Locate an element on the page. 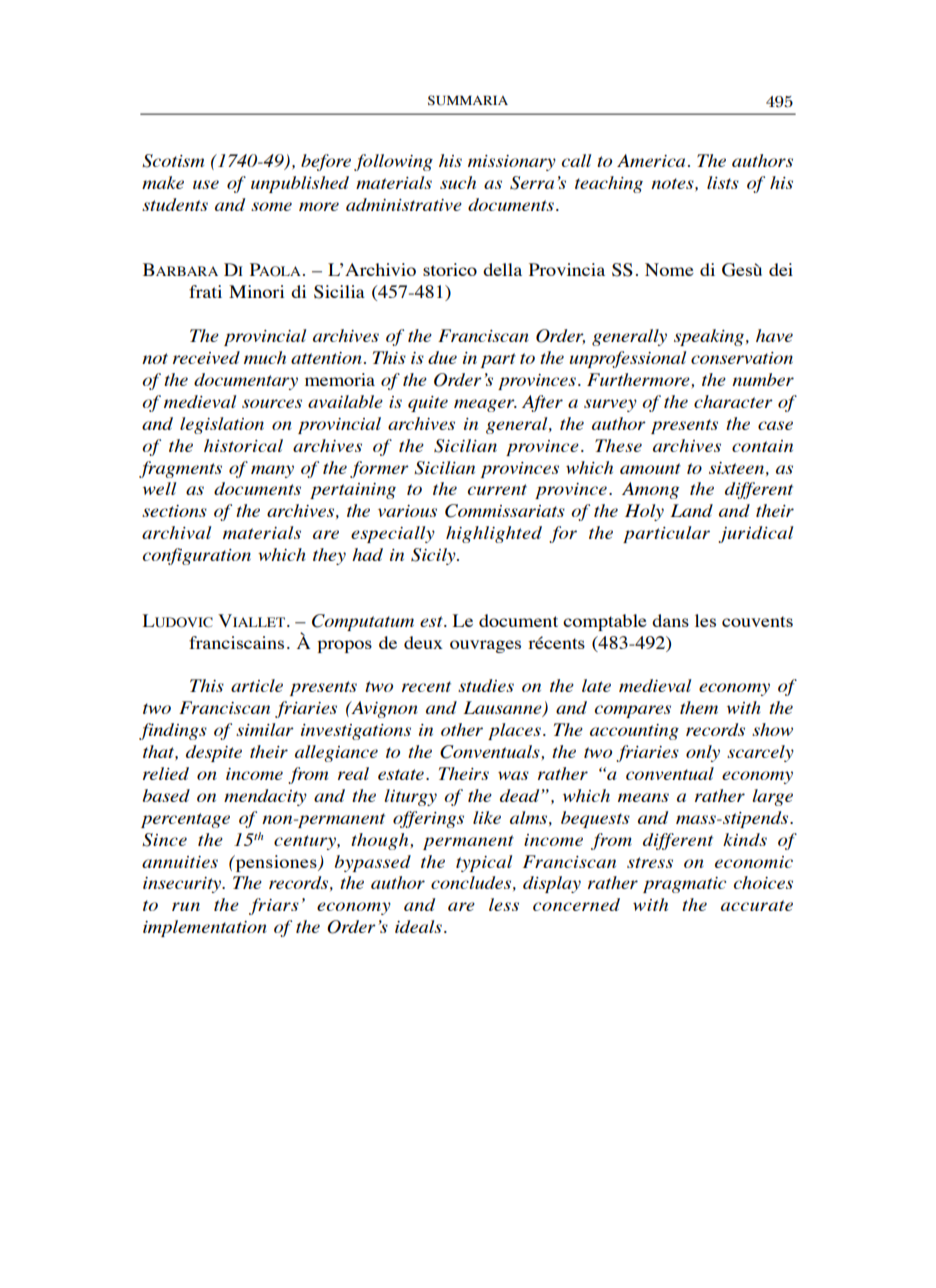  configuration is located at coordinates (197, 556).
